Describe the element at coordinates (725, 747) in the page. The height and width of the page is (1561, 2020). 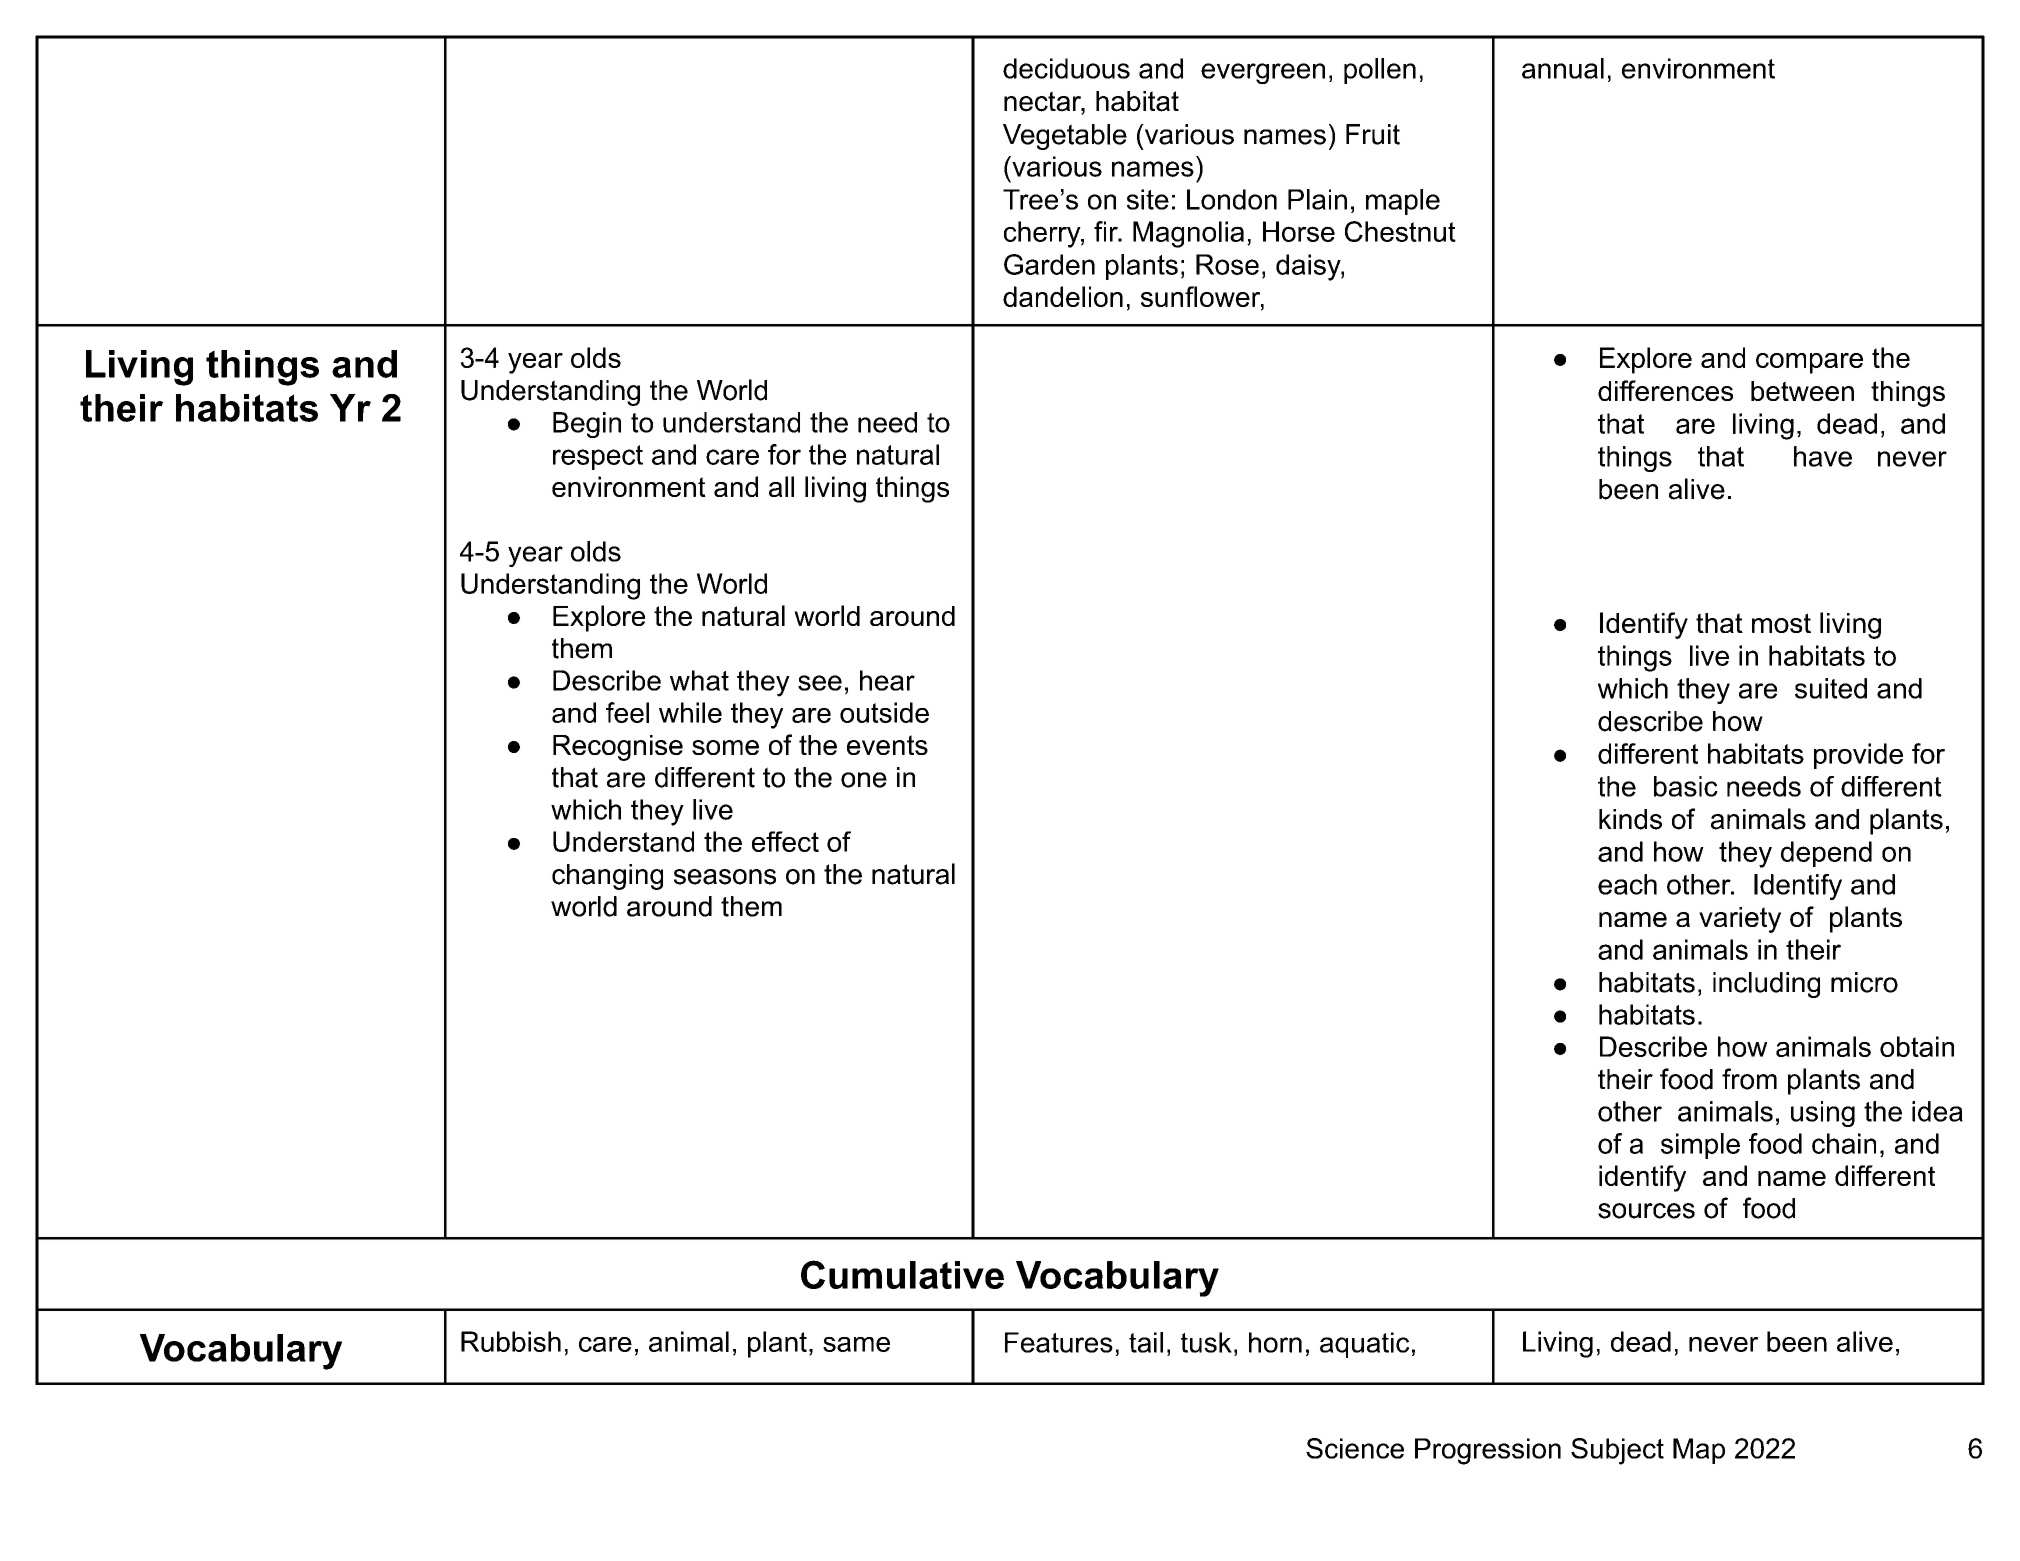
I see `some` at that location.
